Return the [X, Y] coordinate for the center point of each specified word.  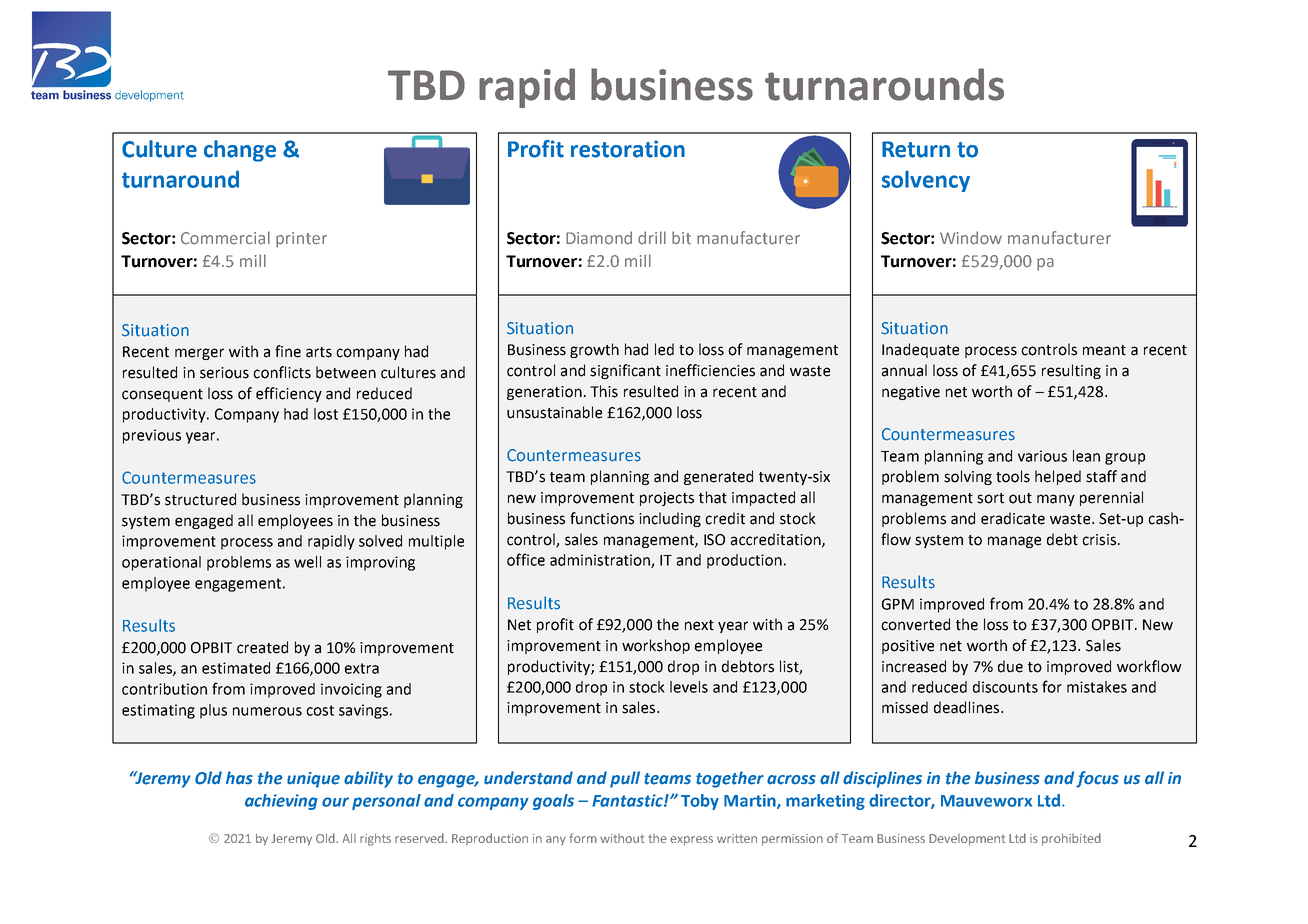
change [240, 151]
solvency [926, 181]
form [583, 838]
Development [967, 840]
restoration [628, 149]
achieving [281, 802]
